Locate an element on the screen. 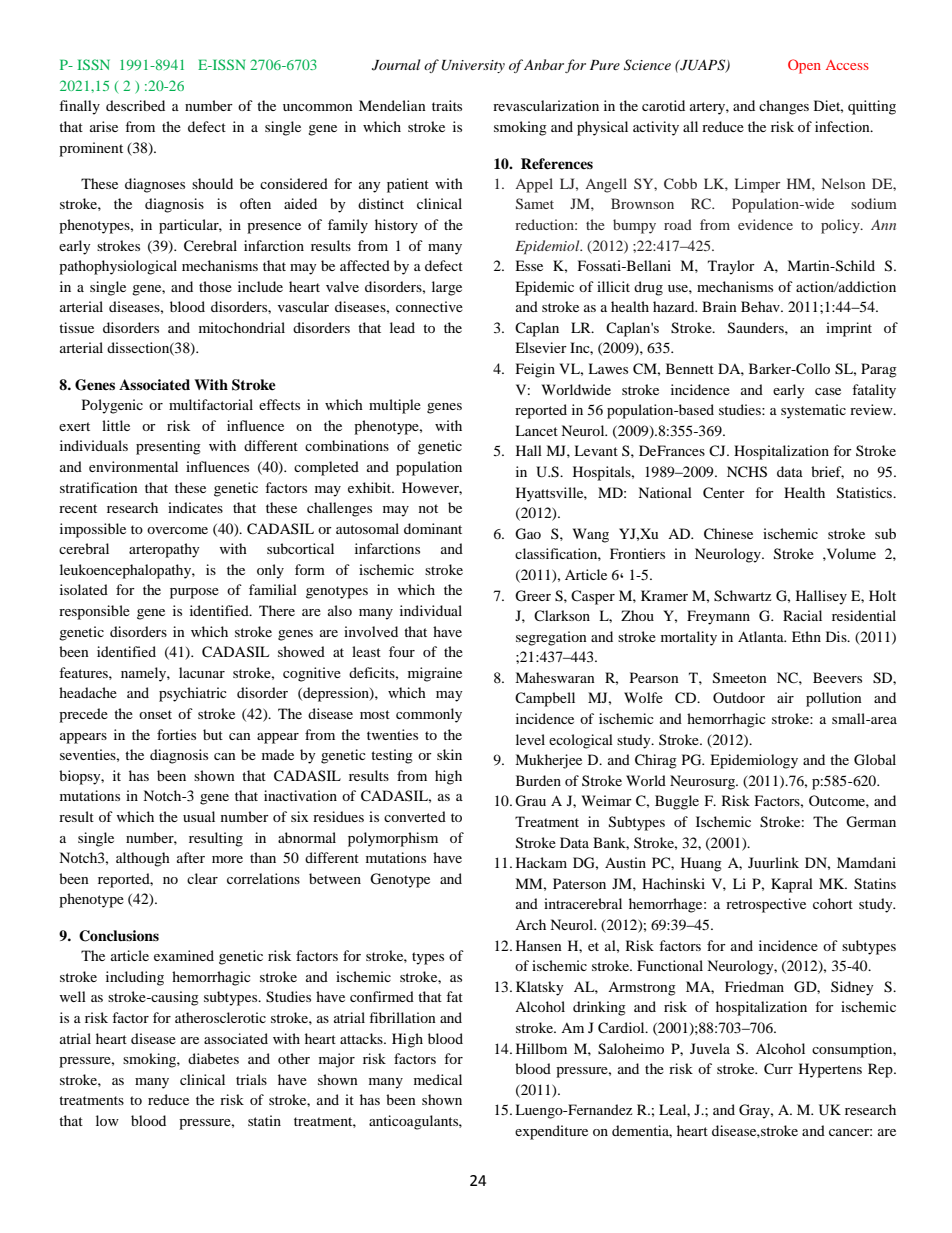 The image size is (952, 1233). low is located at coordinates (107, 1120).
